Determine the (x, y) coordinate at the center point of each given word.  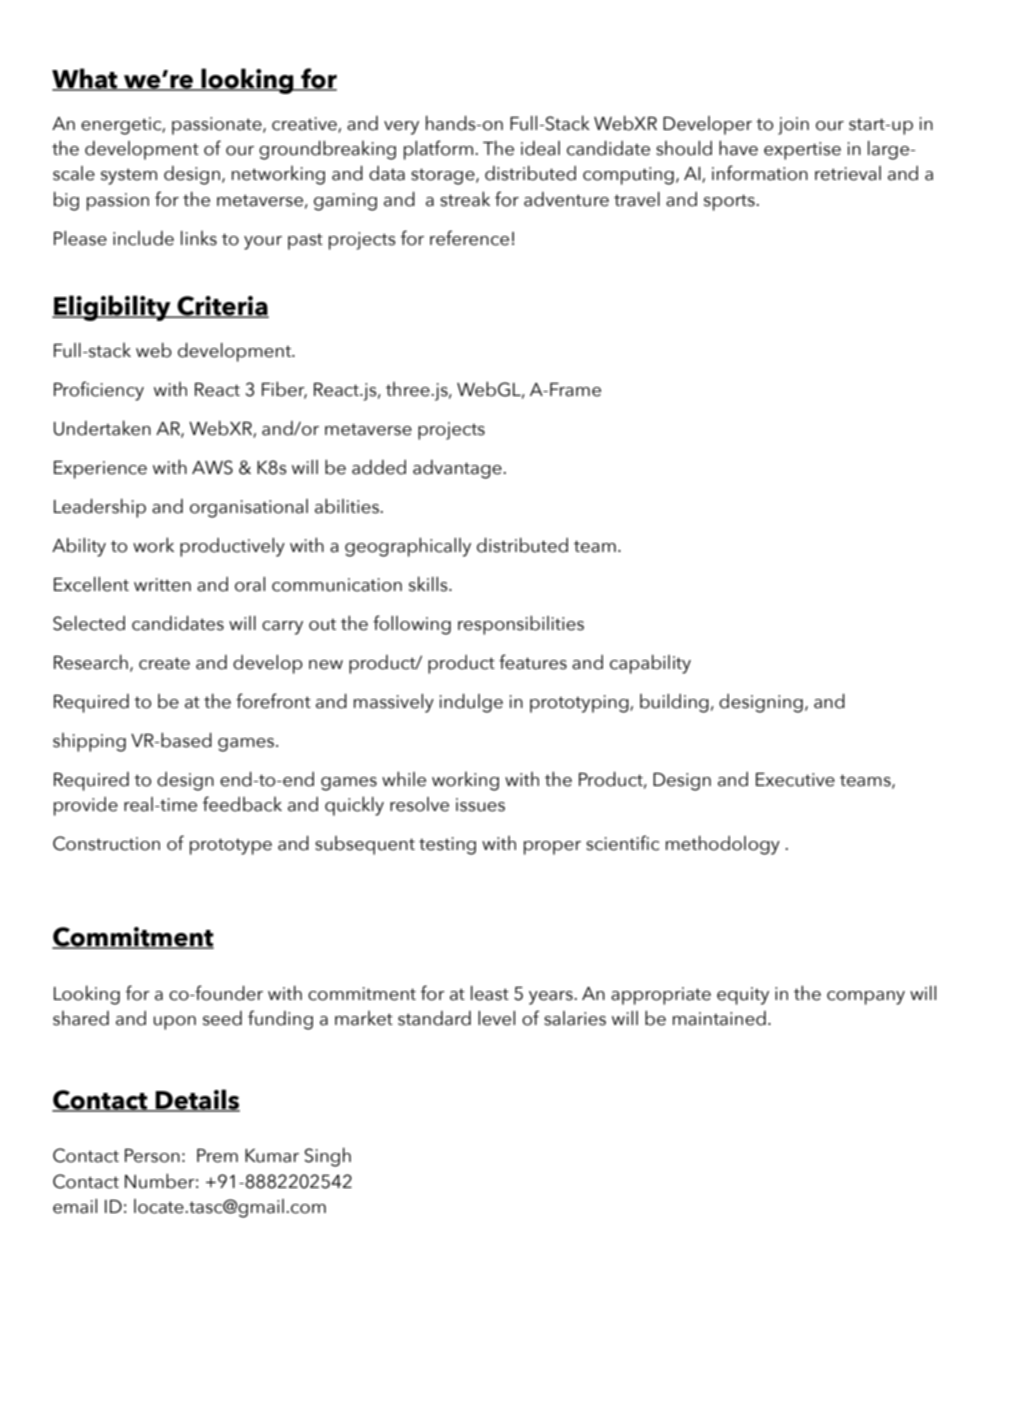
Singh (327, 1157)
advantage (458, 469)
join (793, 126)
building (674, 703)
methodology (723, 845)
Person (152, 1156)
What (86, 79)
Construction (106, 843)
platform (440, 150)
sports (730, 202)
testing (447, 846)
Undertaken (102, 428)
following (412, 625)
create (164, 664)
